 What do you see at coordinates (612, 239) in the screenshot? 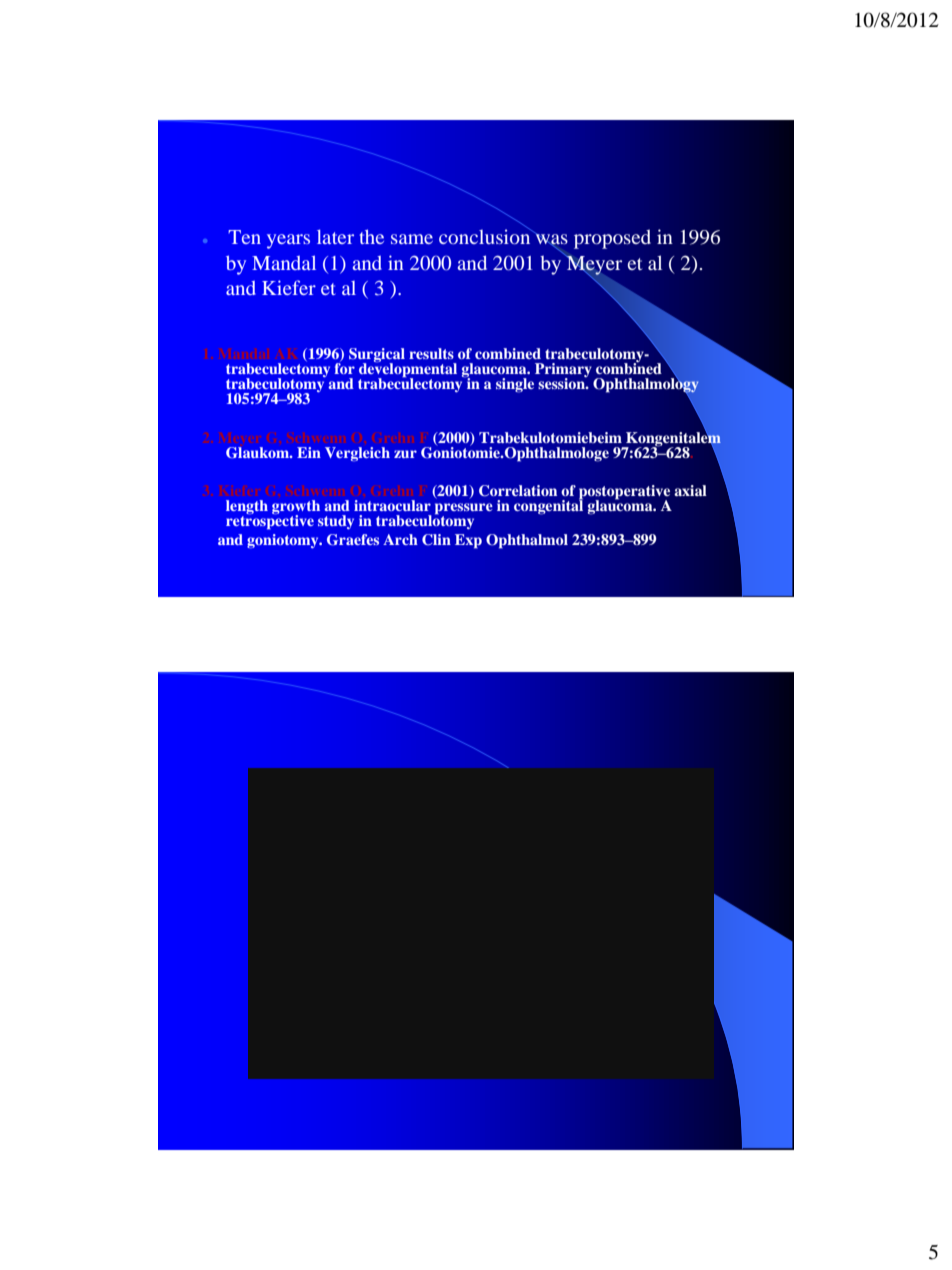
I see `proposed` at bounding box center [612, 239].
